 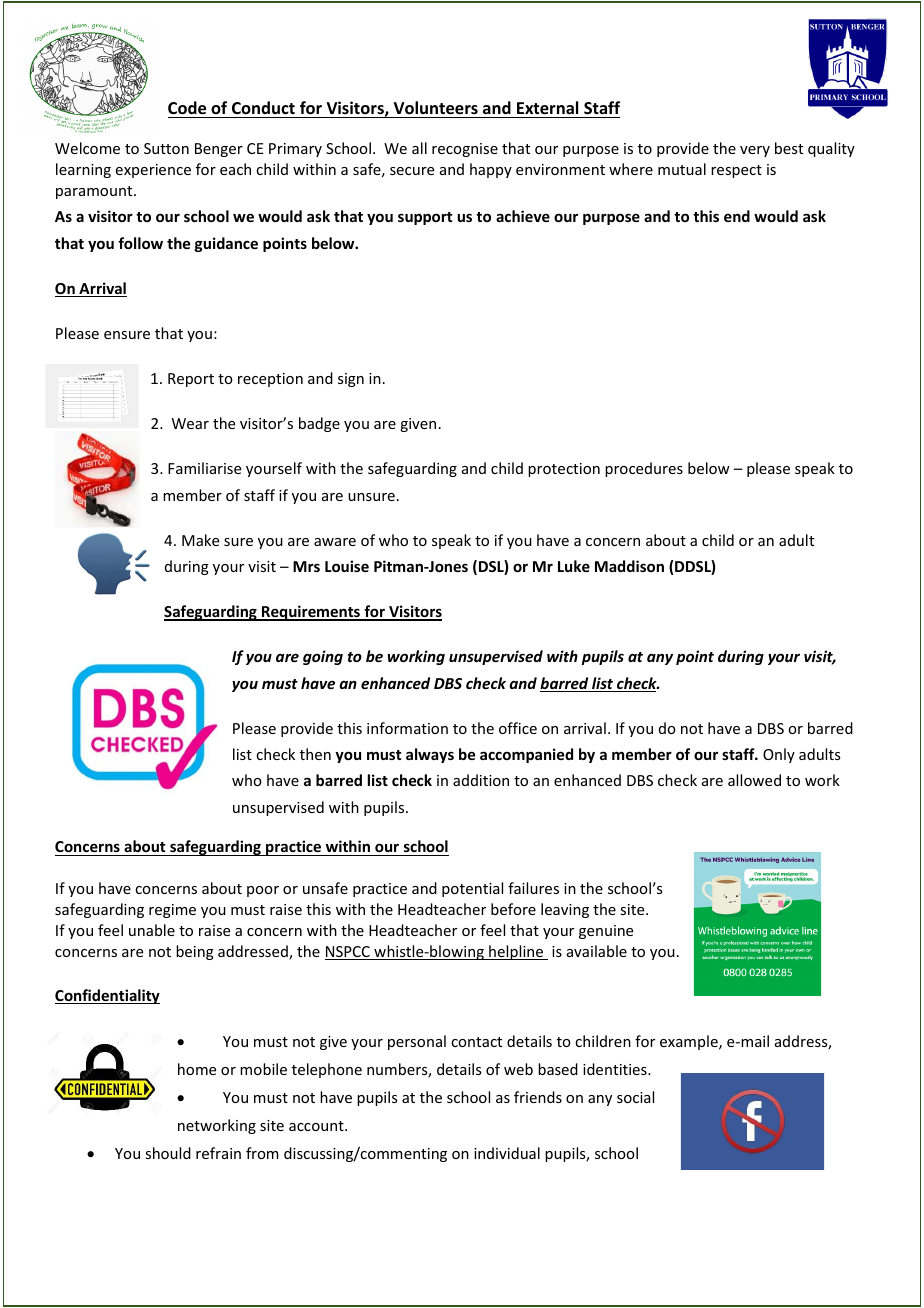 What do you see at coordinates (166, 148) in the screenshot?
I see `Sutton` at bounding box center [166, 148].
